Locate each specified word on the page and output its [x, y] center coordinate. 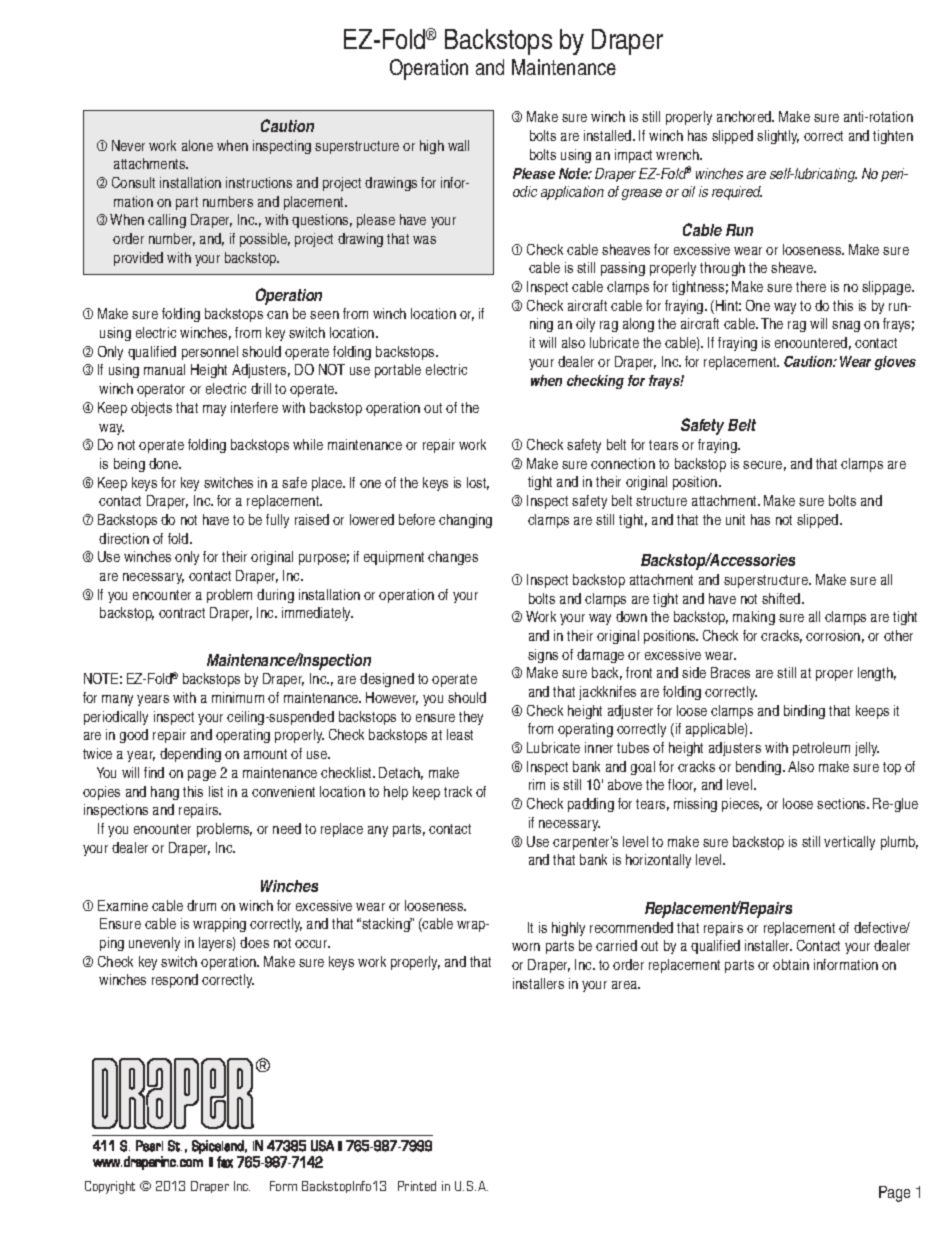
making [754, 618]
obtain [791, 964]
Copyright [110, 1187]
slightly [778, 137]
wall [458, 145]
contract [182, 613]
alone [197, 145]
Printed [417, 1186]
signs [543, 656]
